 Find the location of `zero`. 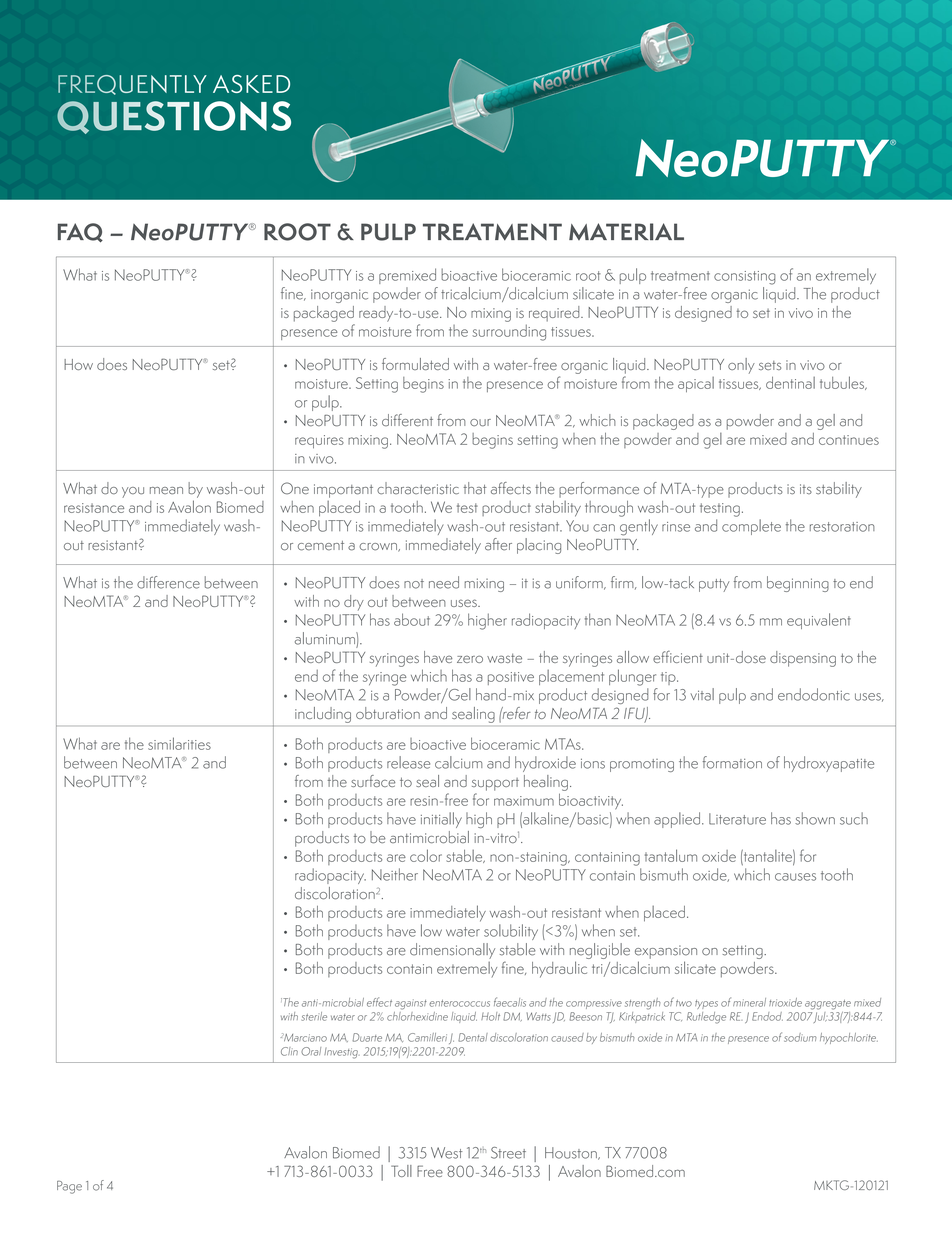

zero is located at coordinates (470, 659).
